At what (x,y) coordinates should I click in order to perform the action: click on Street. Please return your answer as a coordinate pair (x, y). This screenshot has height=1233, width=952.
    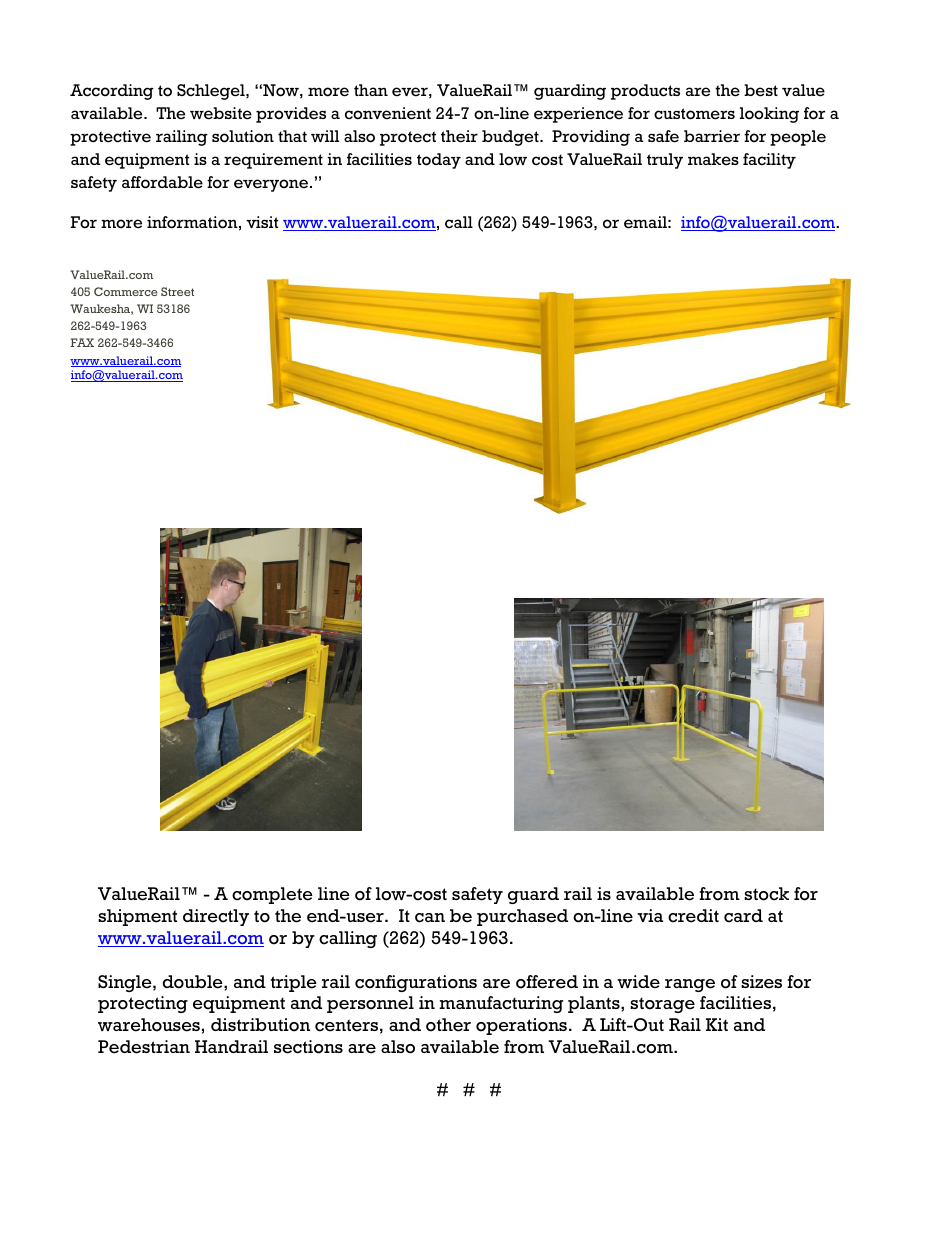
    Looking at the image, I should click on (177, 291).
